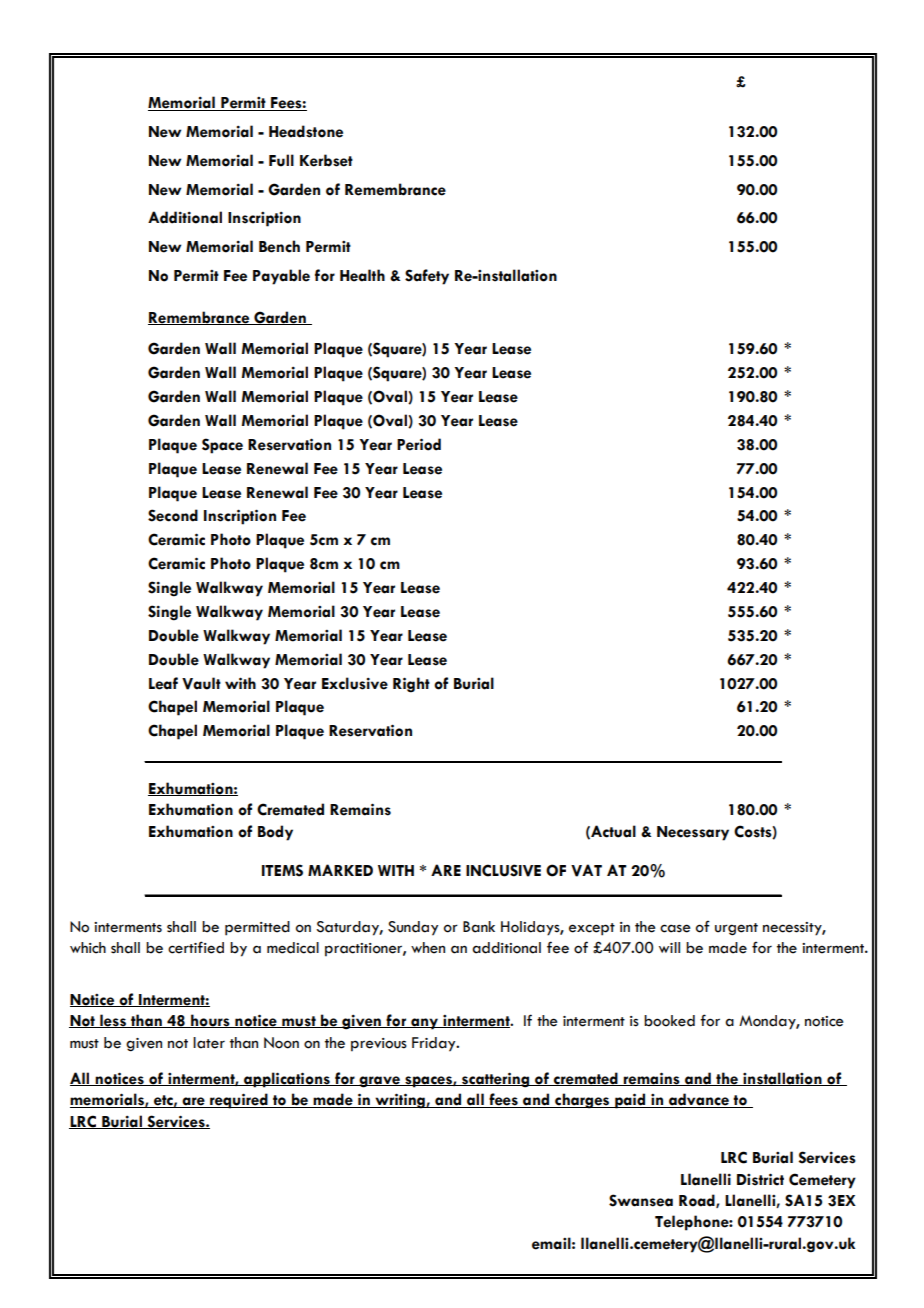 This page has width=924, height=1308. What do you see at coordinates (306, 131) in the page?
I see `Headstone` at bounding box center [306, 131].
